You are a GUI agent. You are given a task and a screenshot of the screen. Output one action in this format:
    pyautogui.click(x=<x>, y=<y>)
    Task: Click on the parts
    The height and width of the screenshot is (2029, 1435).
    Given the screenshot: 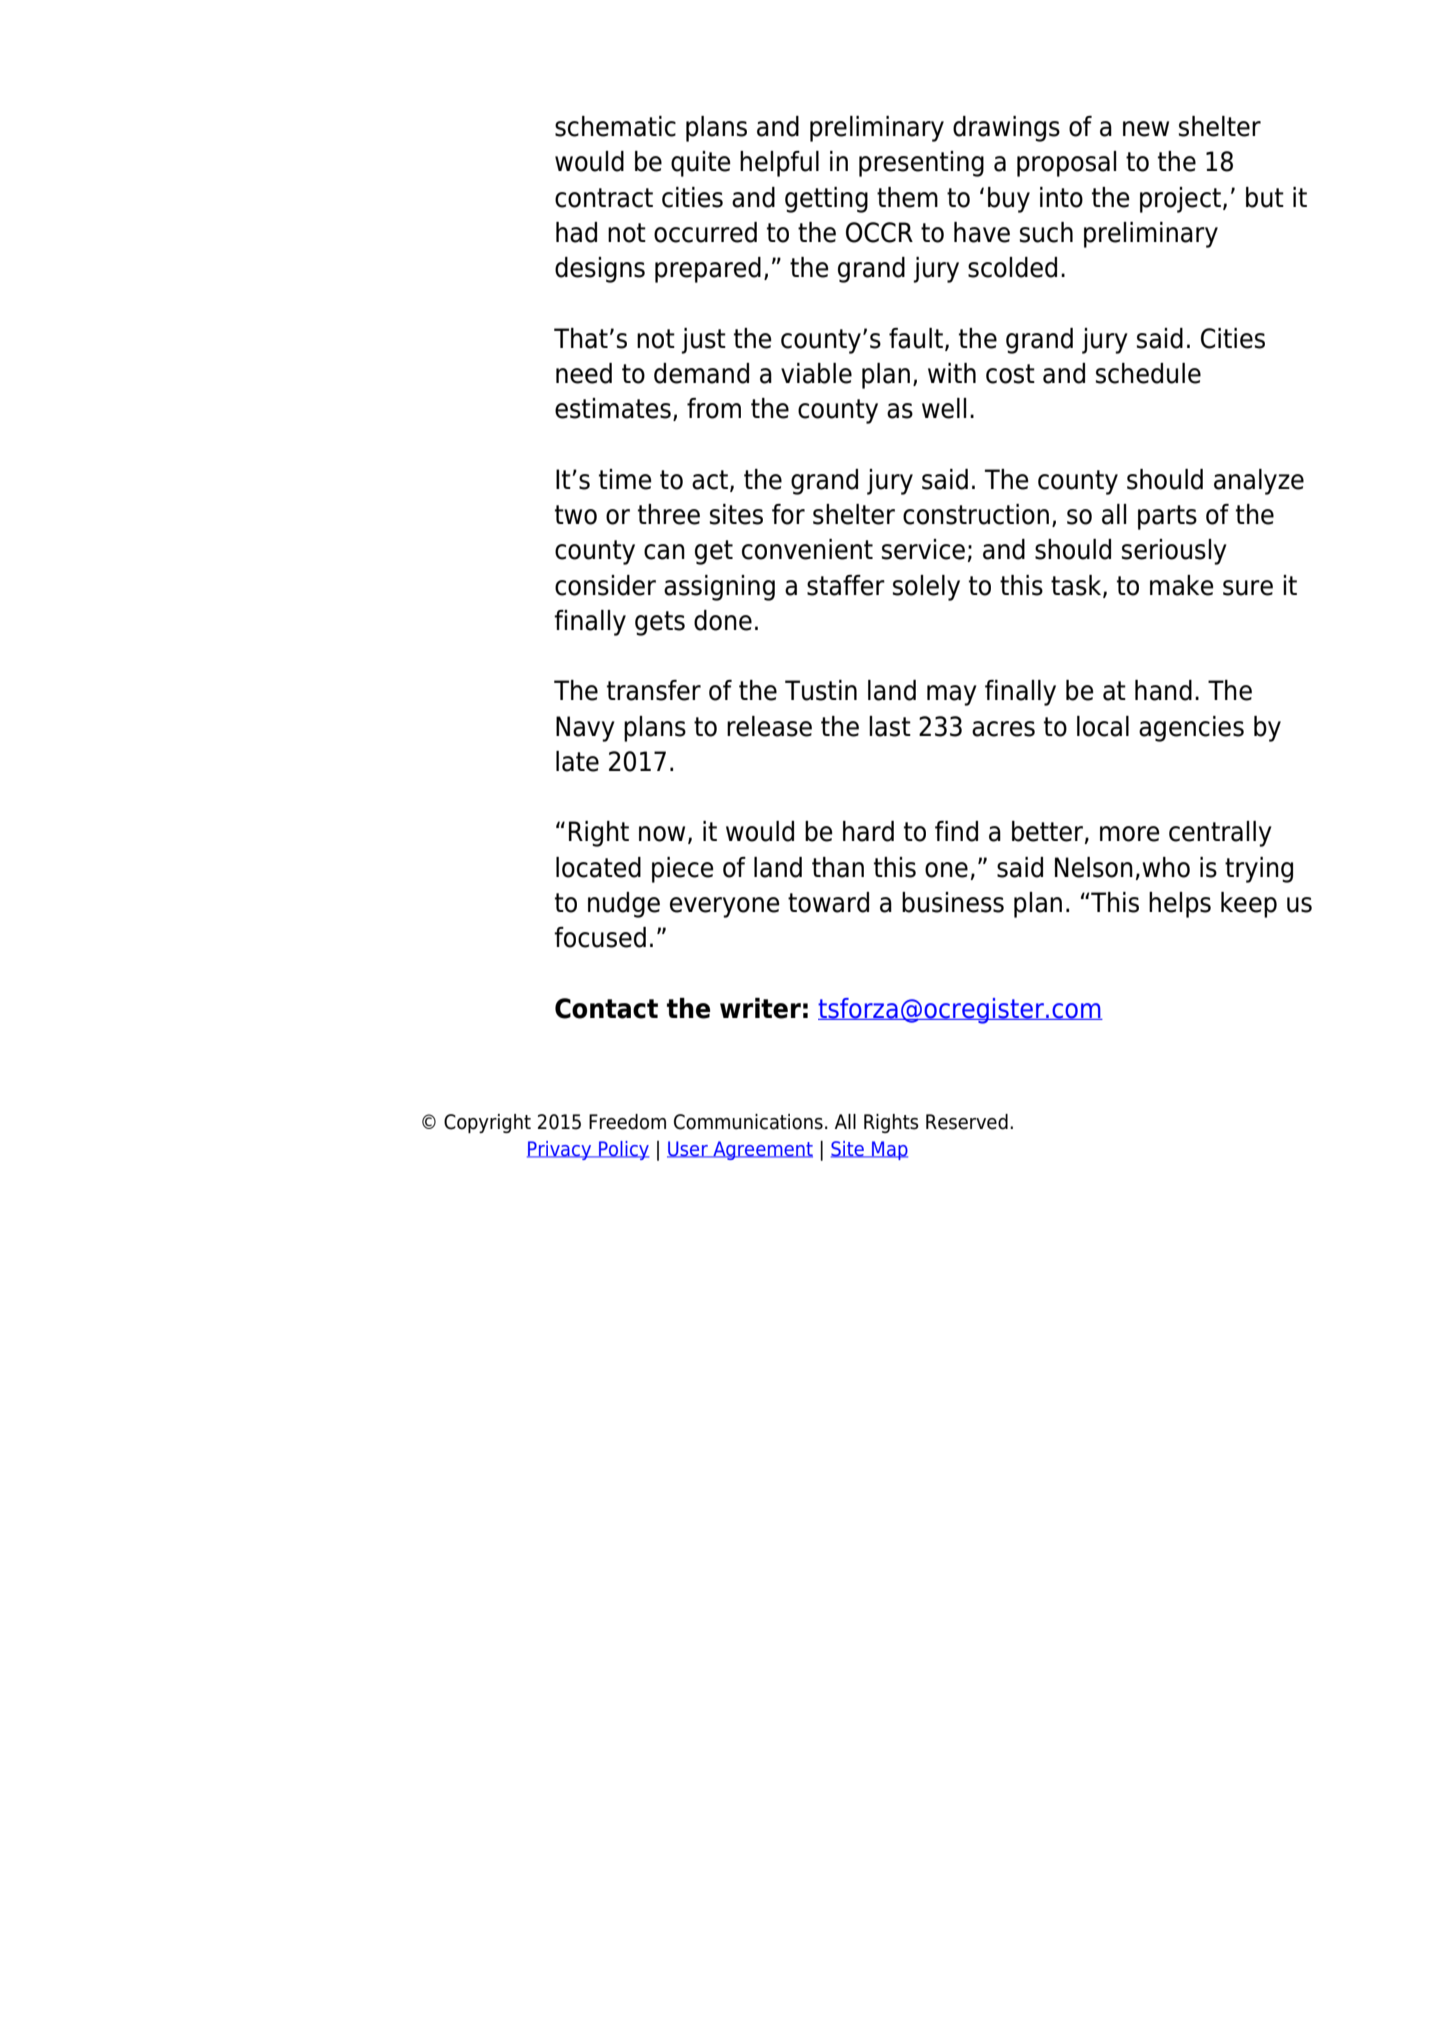 What is the action you would take?
    pyautogui.click(x=1167, y=517)
